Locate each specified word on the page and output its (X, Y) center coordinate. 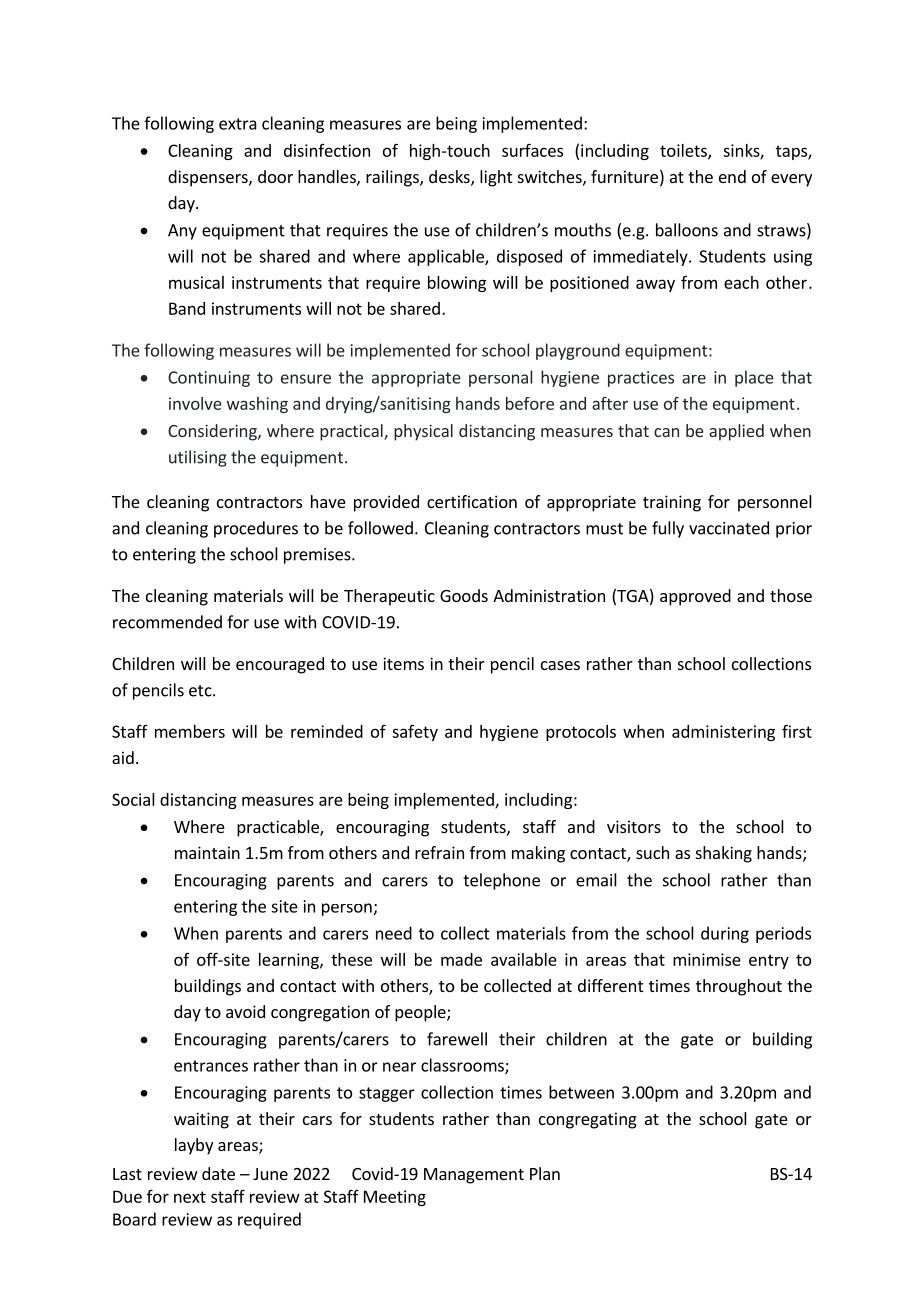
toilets (684, 151)
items (403, 663)
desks (450, 178)
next (190, 1197)
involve (195, 403)
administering (723, 733)
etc (201, 691)
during (725, 934)
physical (423, 432)
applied (736, 432)
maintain (207, 852)
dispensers (209, 178)
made (461, 959)
